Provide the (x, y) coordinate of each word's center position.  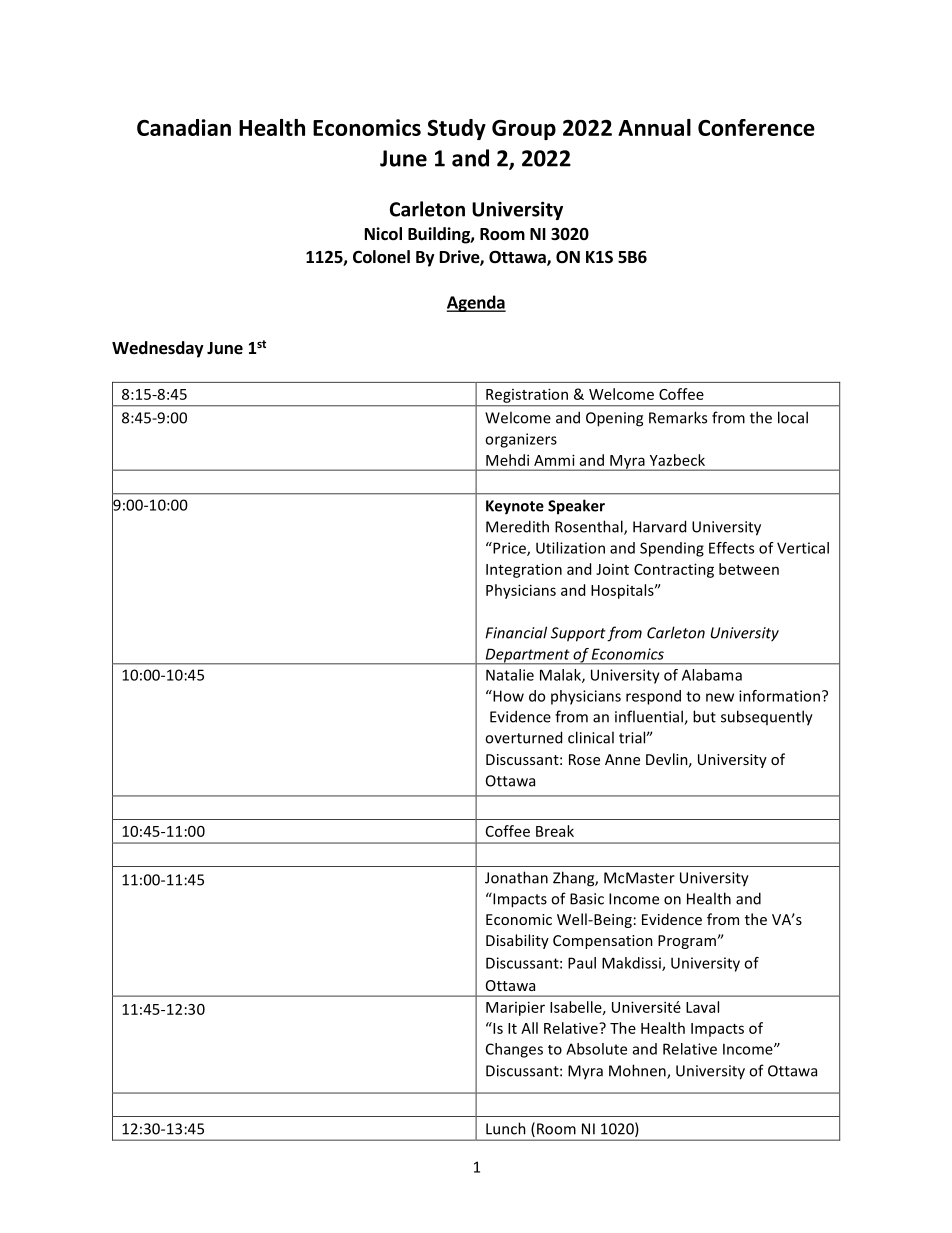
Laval (702, 1007)
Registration (527, 396)
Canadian (184, 127)
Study (456, 129)
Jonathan (516, 877)
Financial (516, 632)
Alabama (712, 675)
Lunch (506, 1128)
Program (688, 942)
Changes (514, 1050)
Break (555, 831)
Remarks (678, 417)
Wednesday (158, 349)
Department (527, 656)
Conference (756, 127)
